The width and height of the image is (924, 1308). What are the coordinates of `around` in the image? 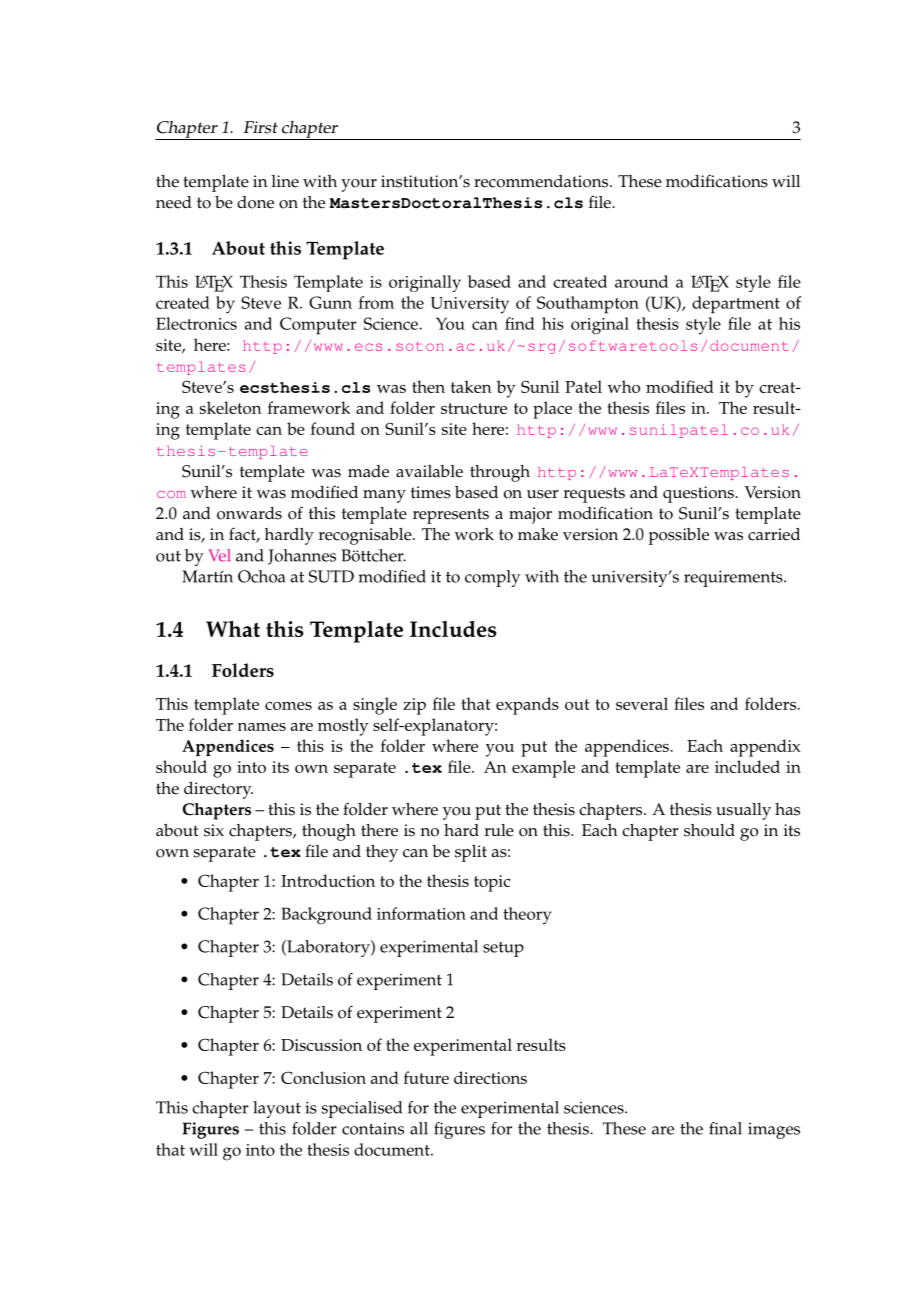 It's located at (641, 281).
